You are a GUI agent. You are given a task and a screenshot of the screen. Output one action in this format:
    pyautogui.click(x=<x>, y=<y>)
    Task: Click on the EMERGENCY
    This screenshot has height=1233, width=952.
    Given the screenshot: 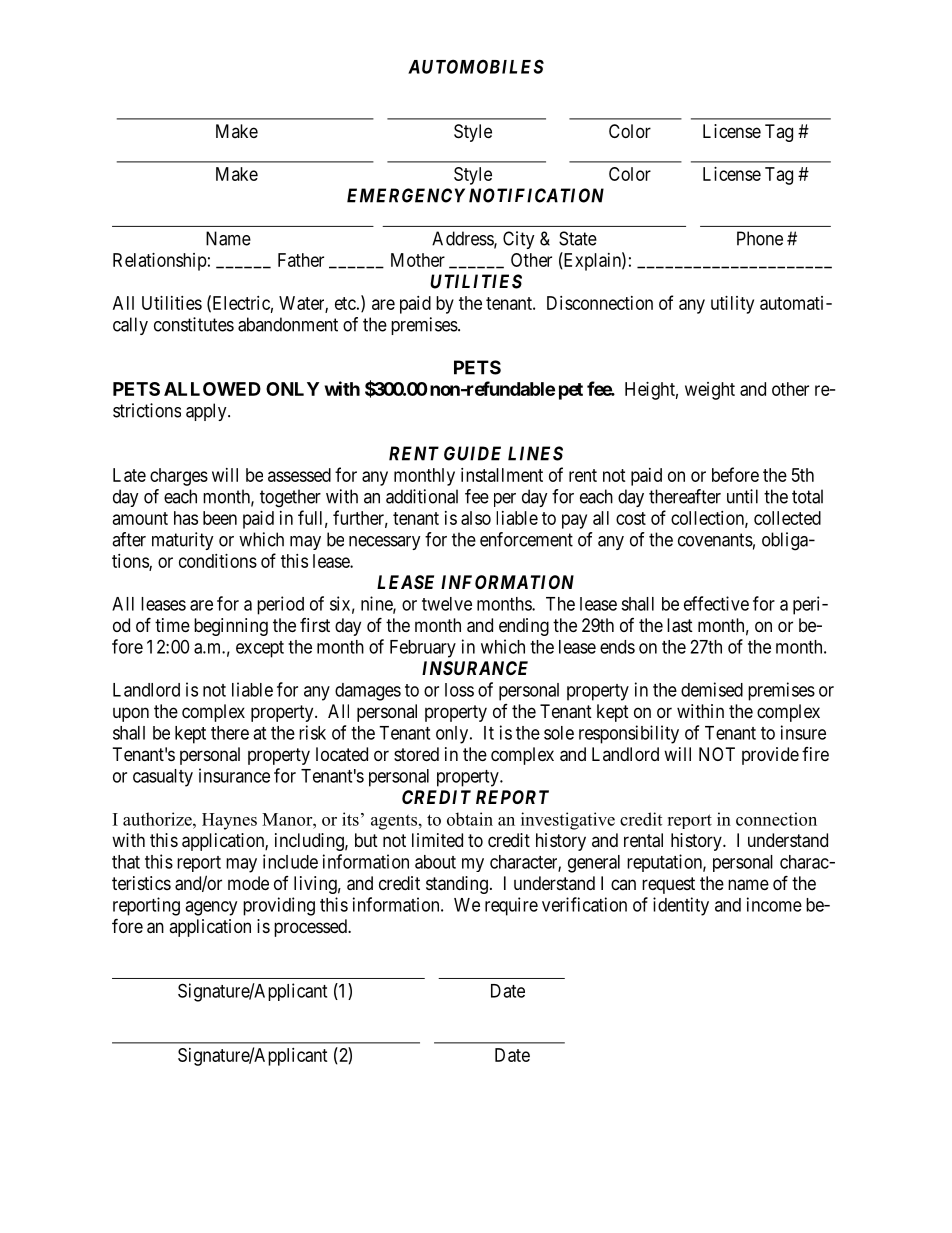 What is the action you would take?
    pyautogui.click(x=406, y=195)
